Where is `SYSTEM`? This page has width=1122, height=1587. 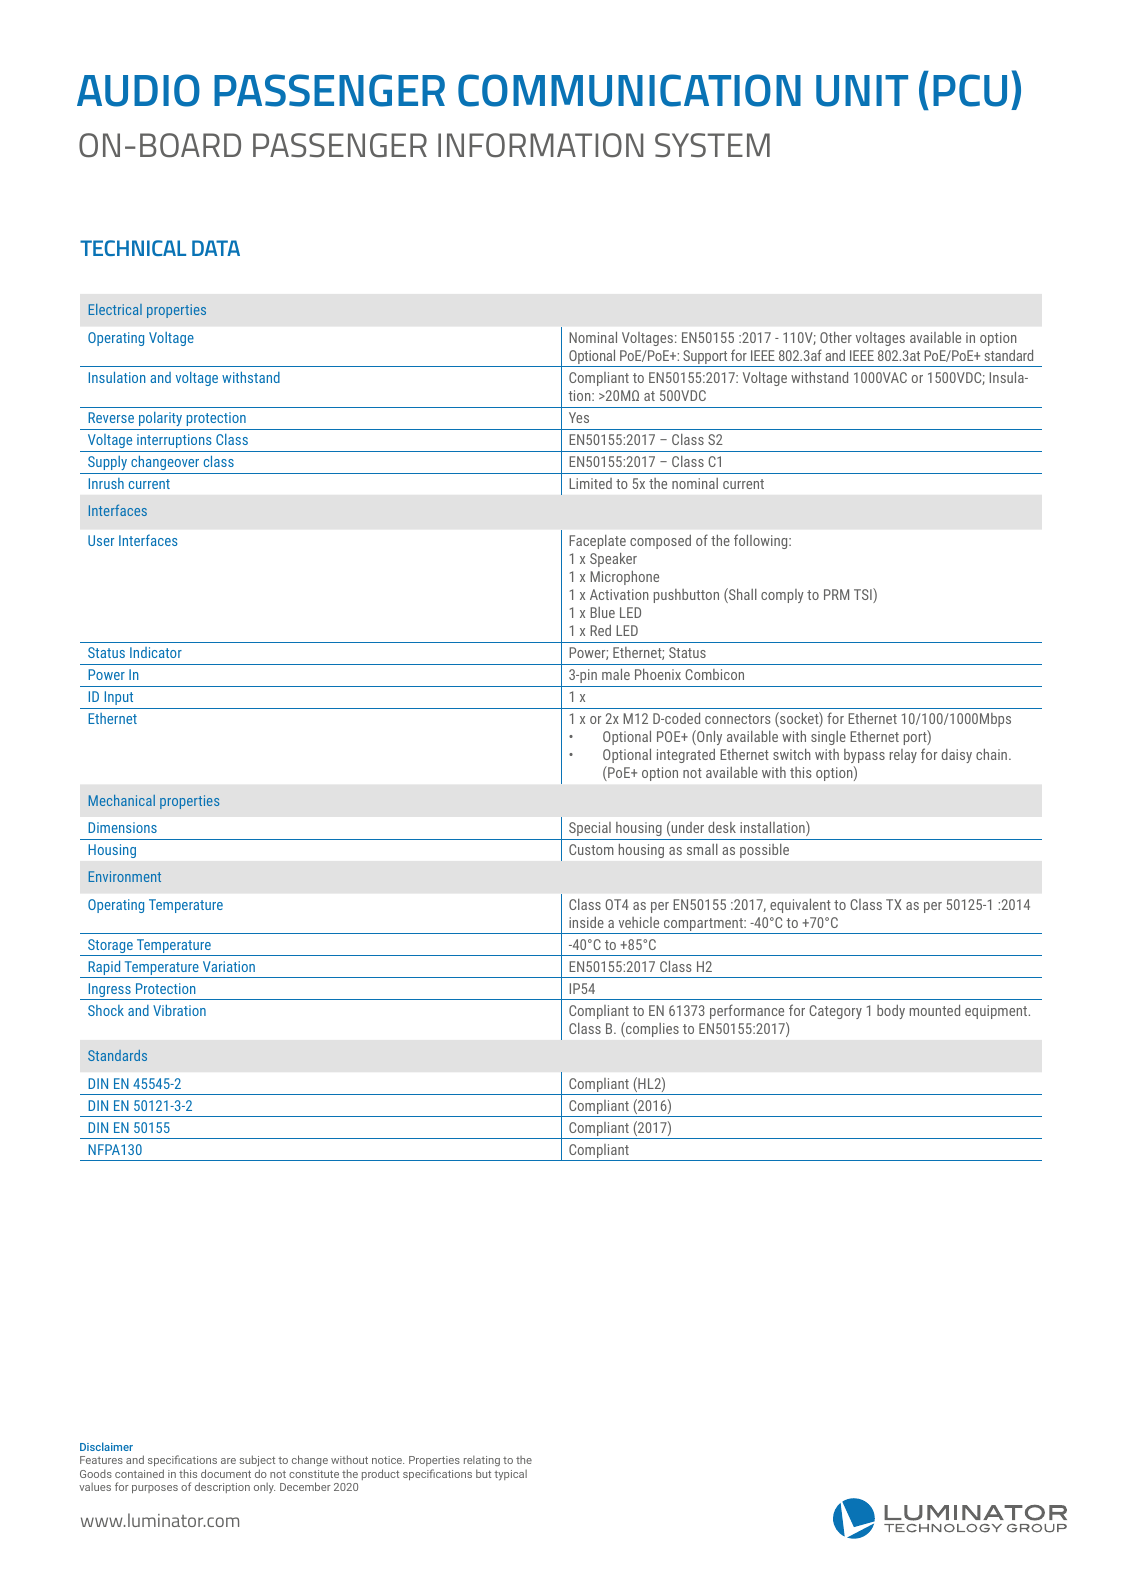 SYSTEM is located at coordinates (712, 145).
